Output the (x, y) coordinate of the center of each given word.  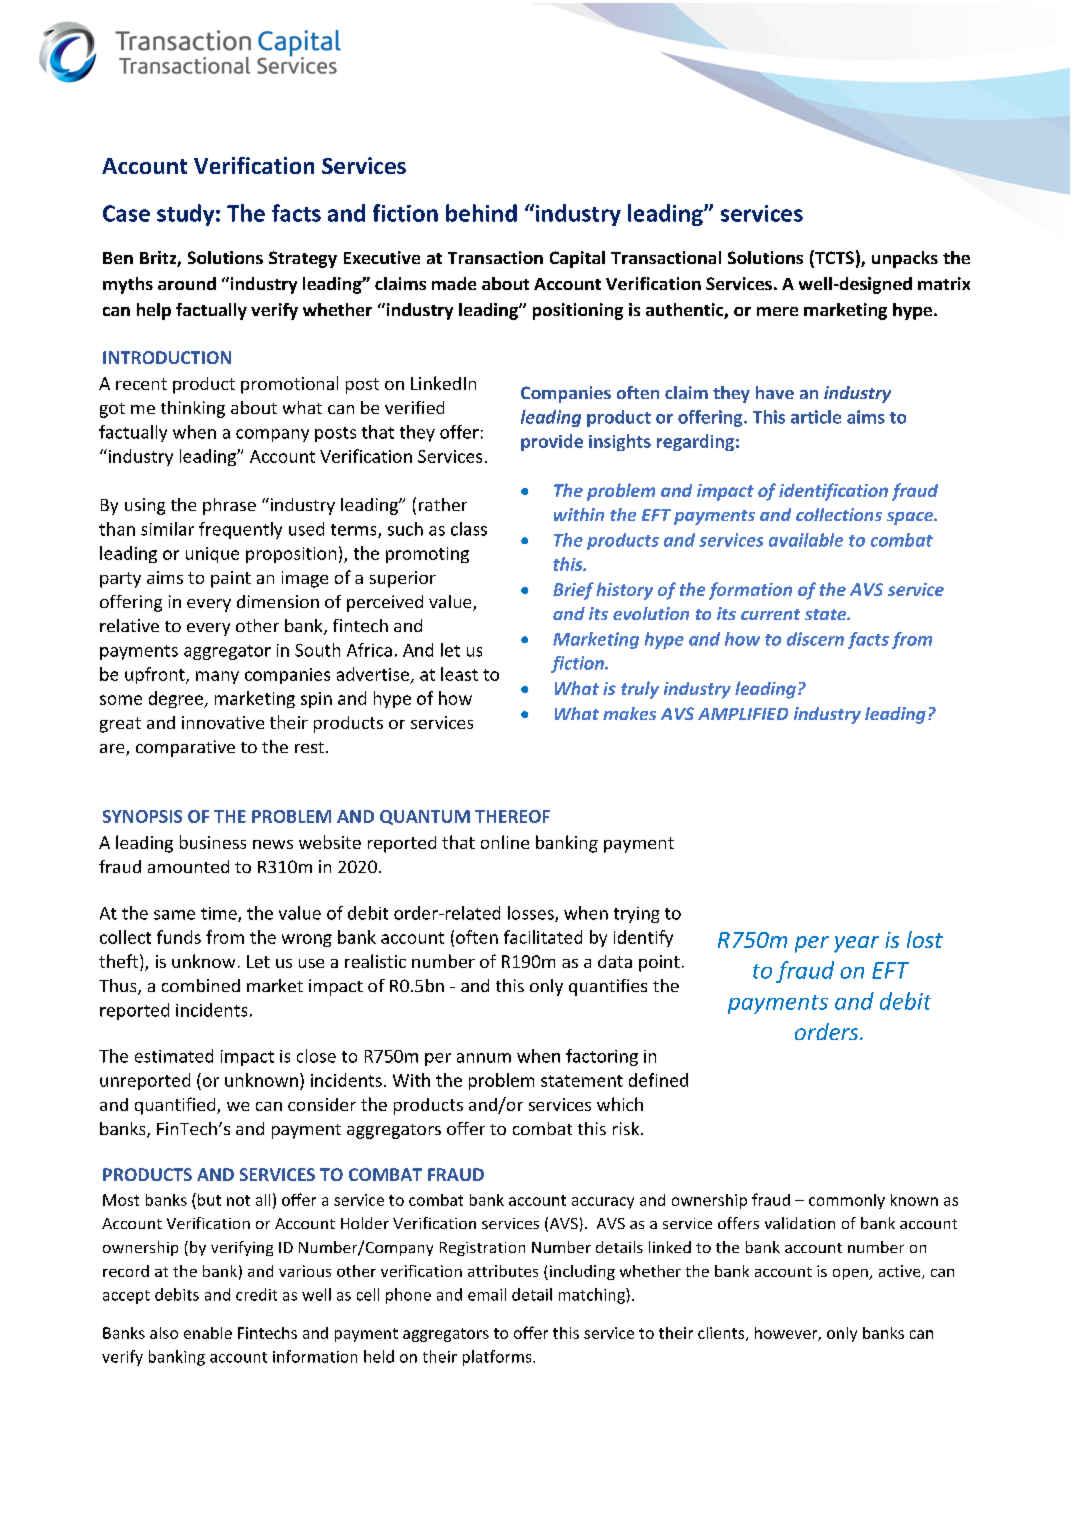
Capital (577, 259)
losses (532, 914)
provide (552, 442)
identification (833, 492)
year (856, 944)
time (220, 914)
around (187, 283)
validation (800, 1223)
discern (815, 639)
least (459, 674)
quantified (176, 1106)
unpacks (905, 259)
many (217, 677)
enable (208, 1333)
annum (484, 1058)
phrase (229, 506)
